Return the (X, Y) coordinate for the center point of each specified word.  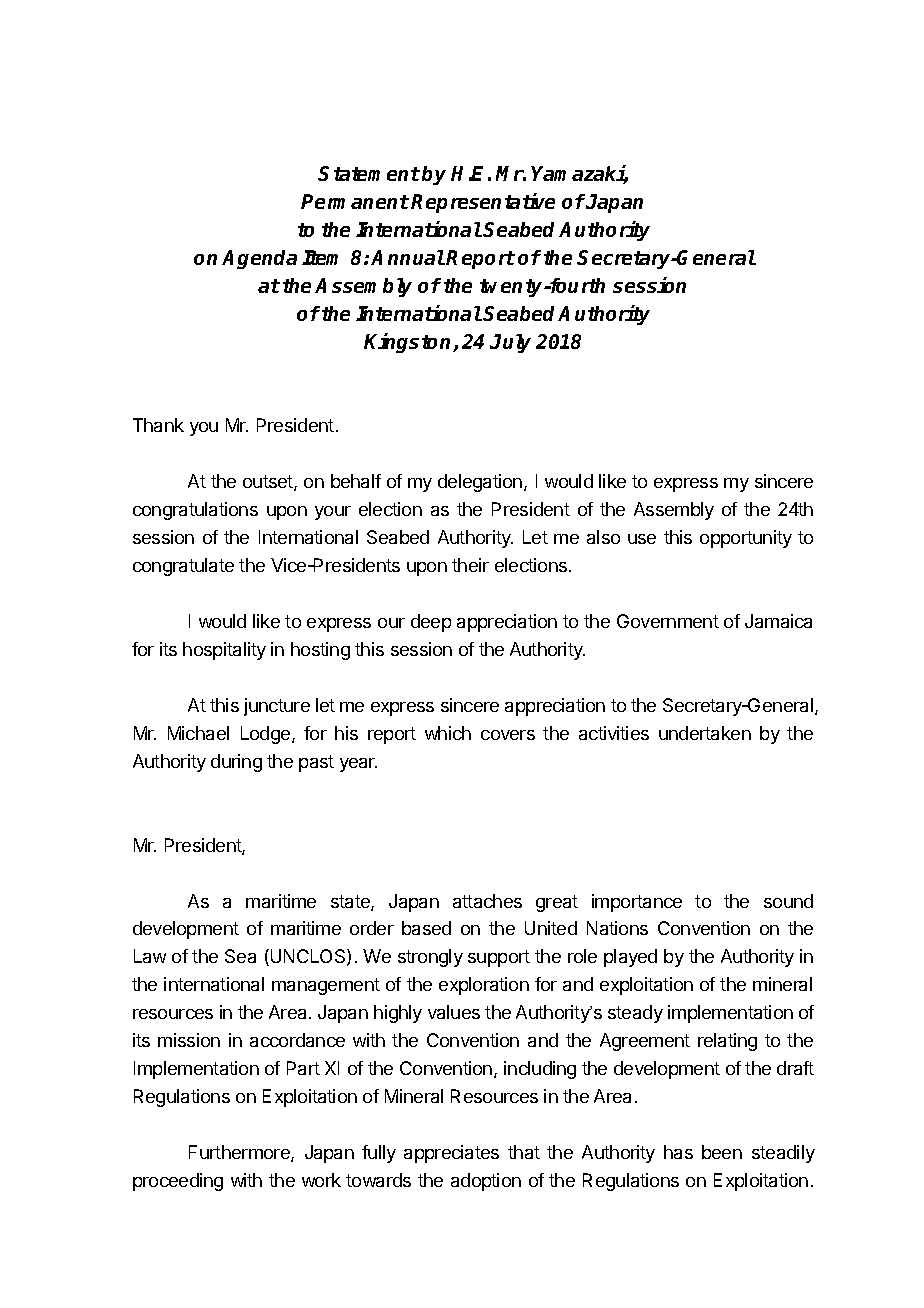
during (236, 763)
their (470, 565)
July (510, 343)
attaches (487, 901)
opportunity (746, 539)
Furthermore (240, 1153)
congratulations (195, 511)
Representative (483, 203)
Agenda (259, 259)
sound (788, 901)
